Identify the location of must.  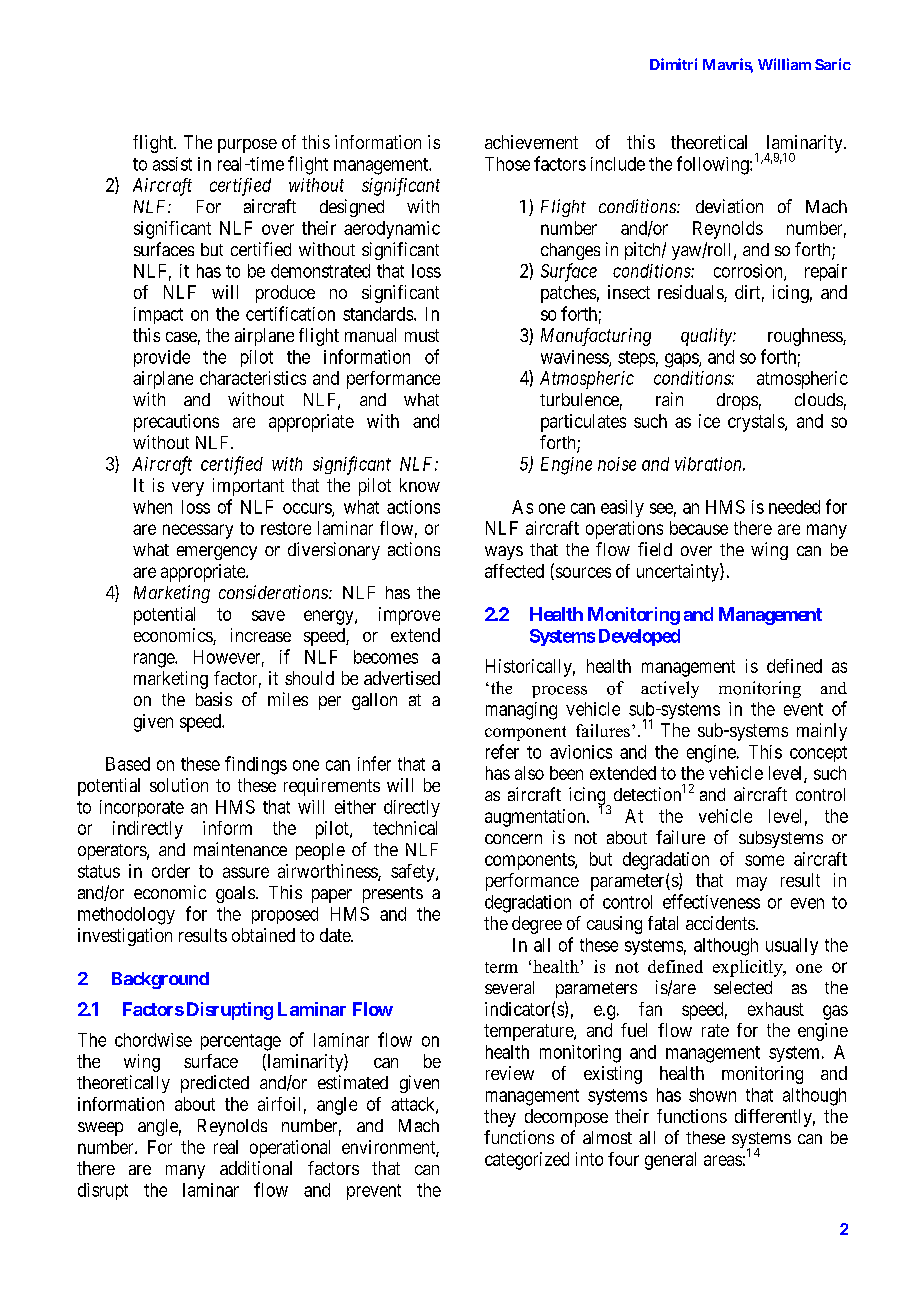
(422, 335).
